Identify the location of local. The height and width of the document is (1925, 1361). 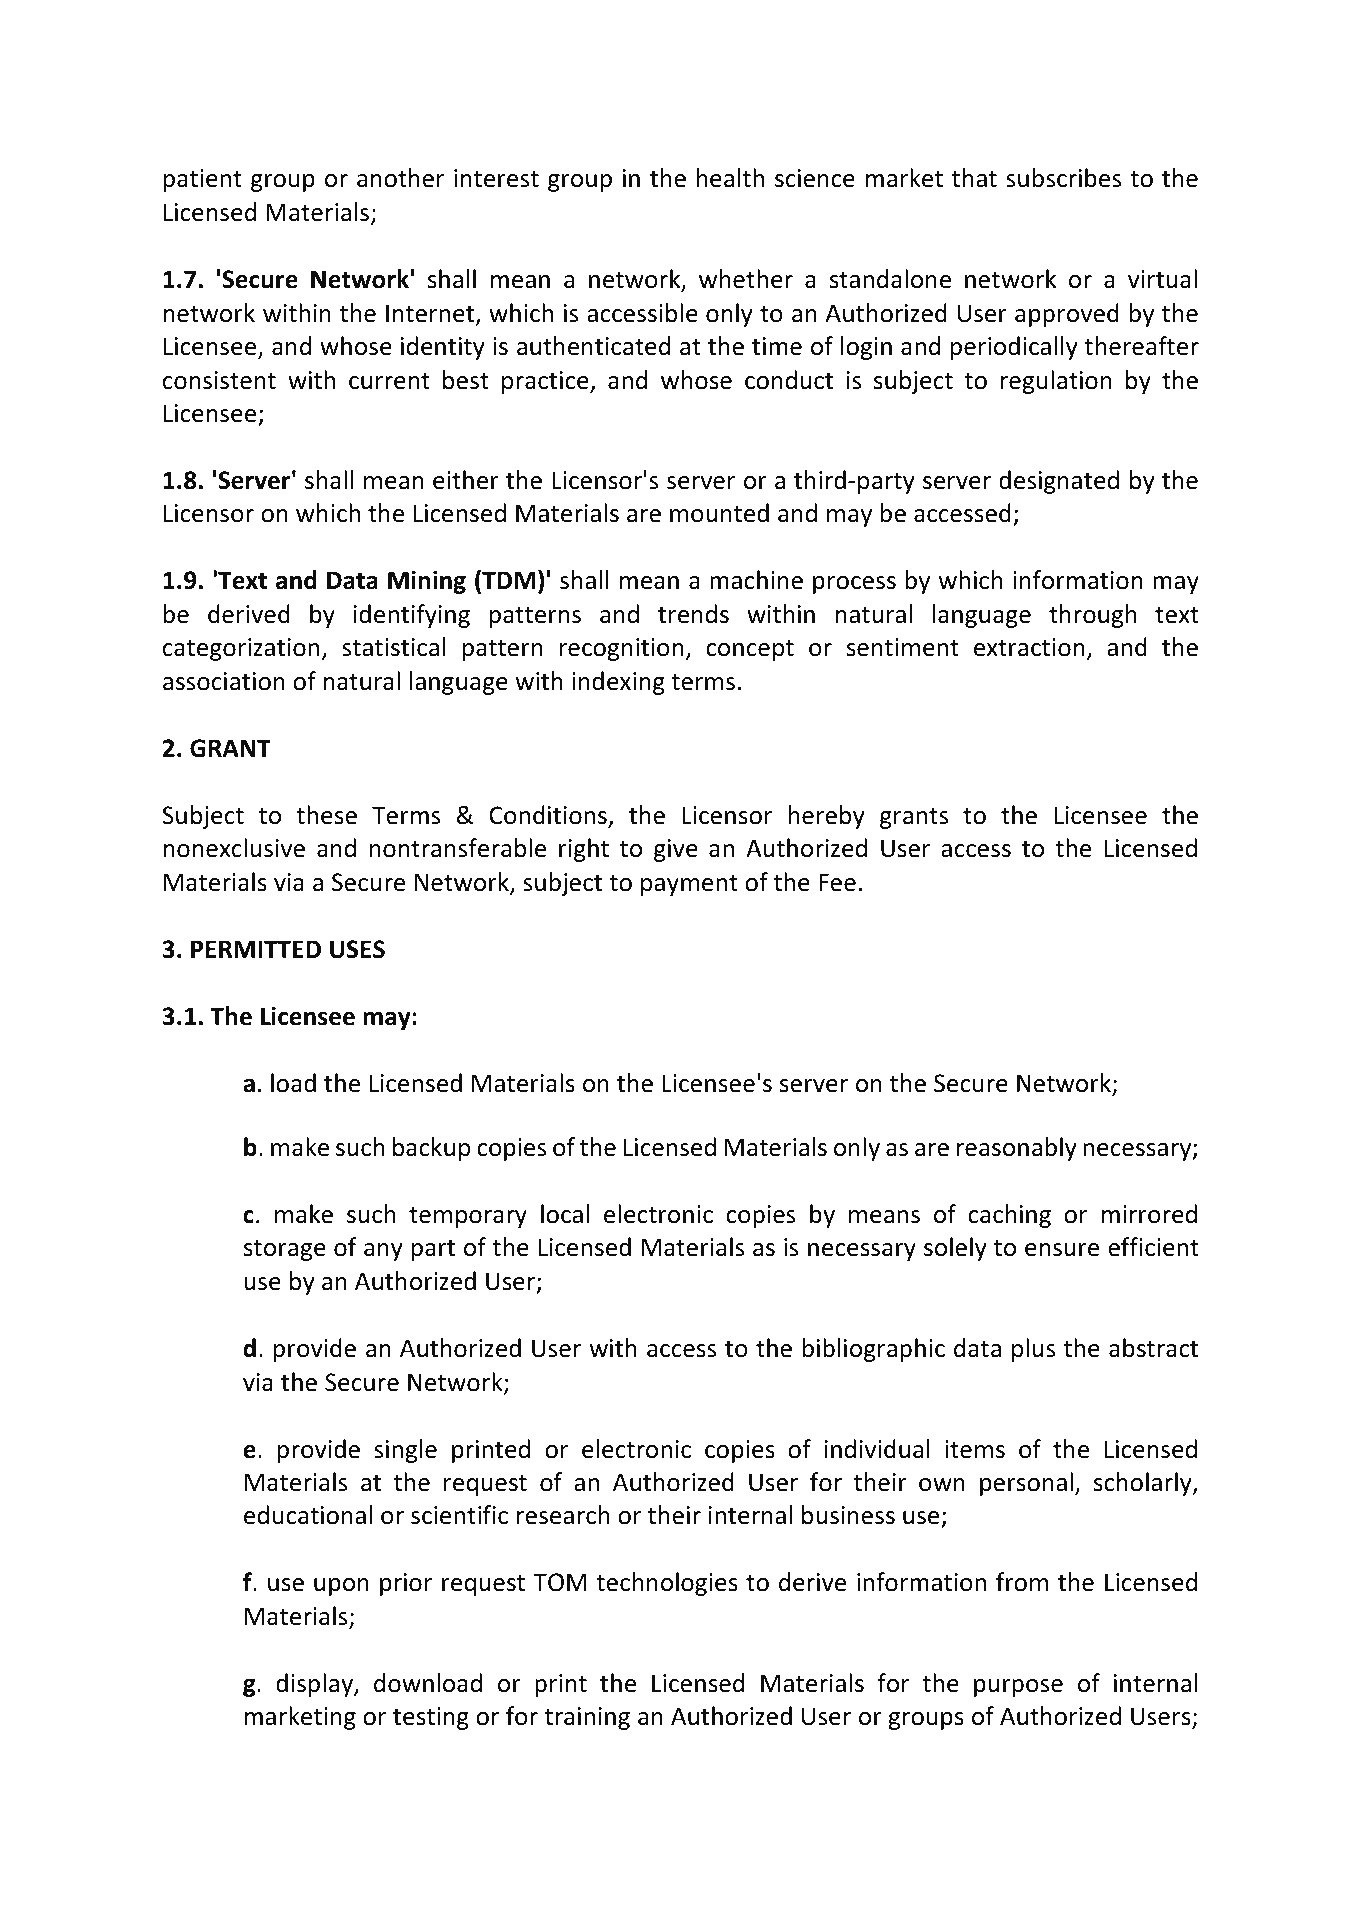
(565, 1214).
